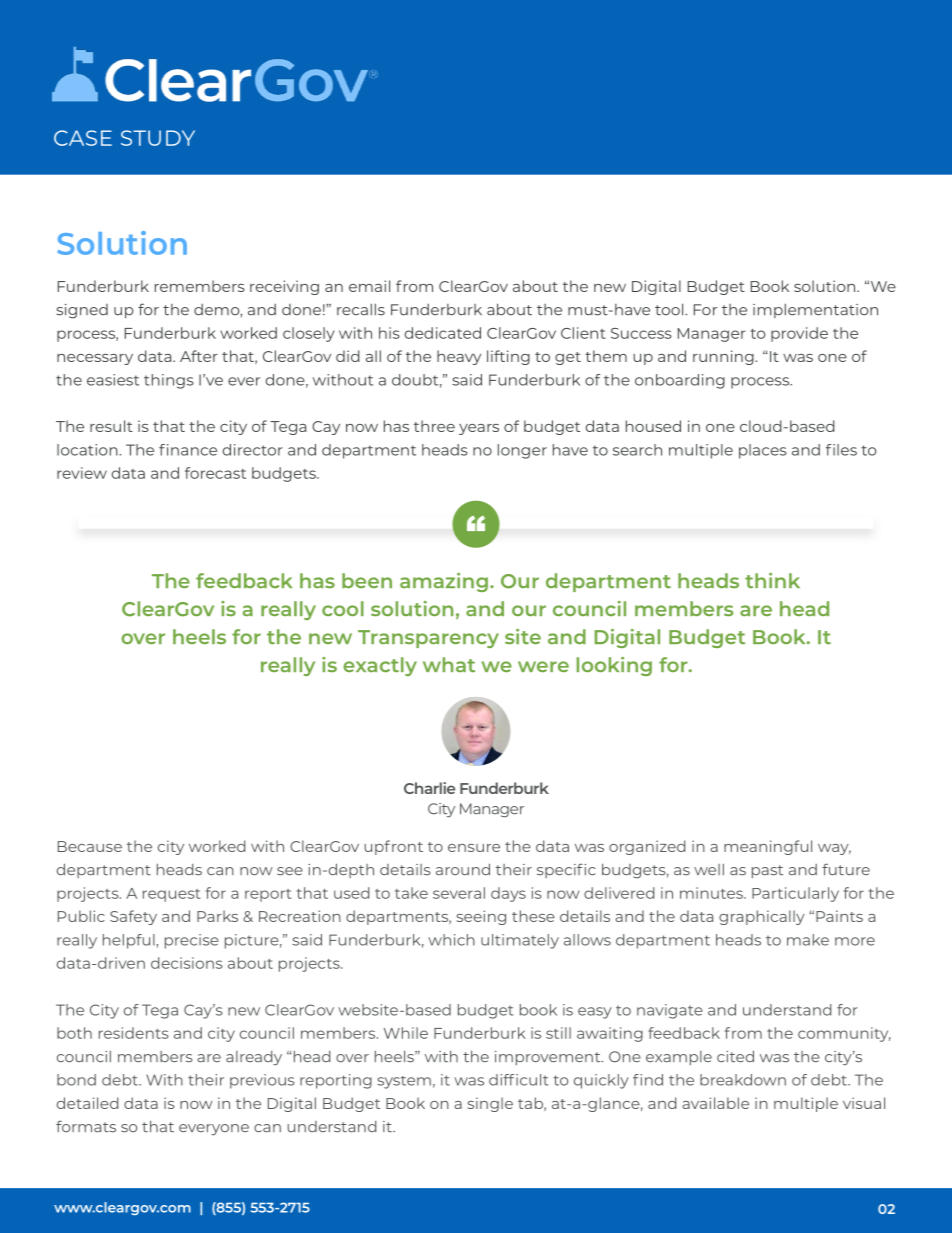  I want to click on email, so click(369, 286).
